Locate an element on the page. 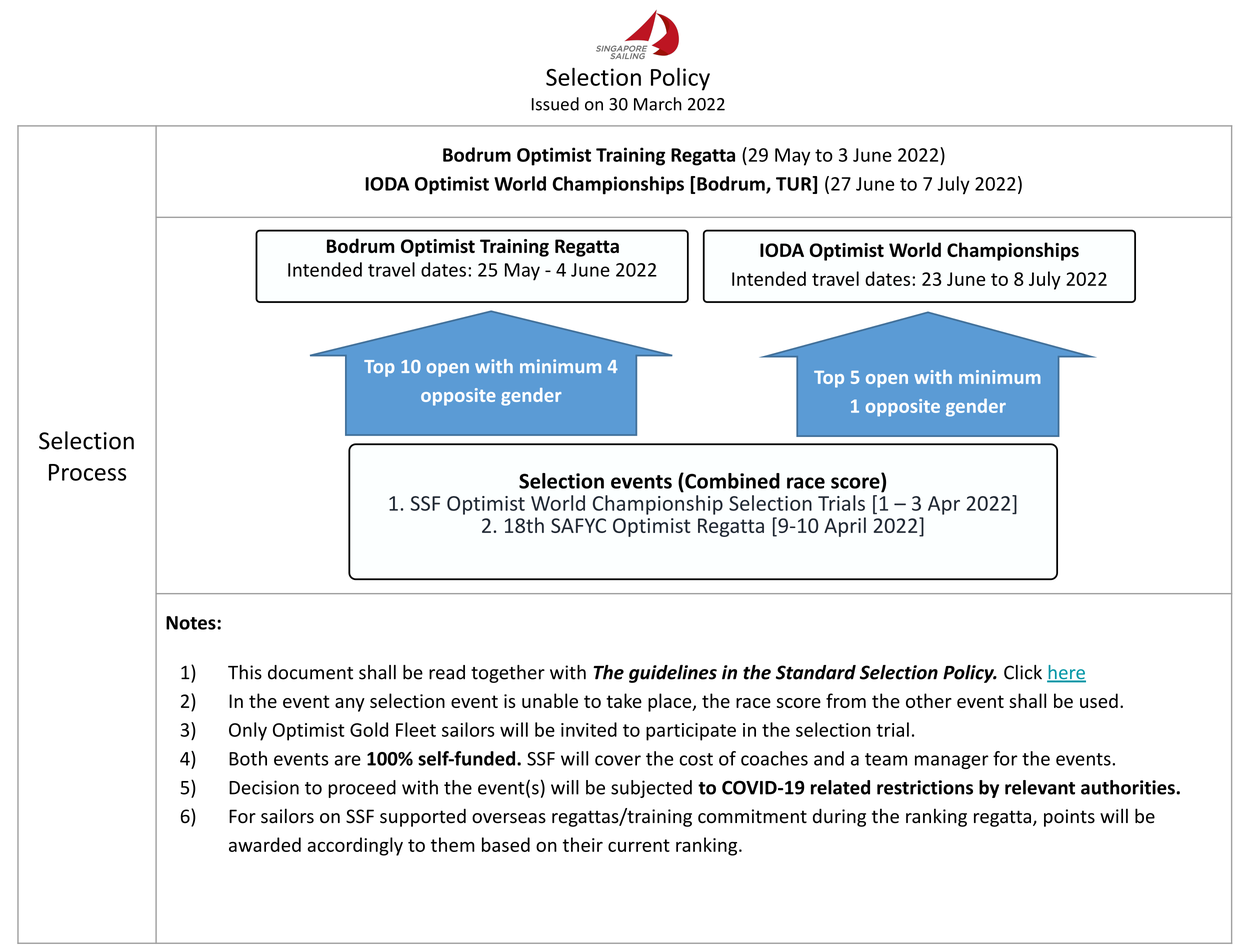 This image has height=952, width=1256. other is located at coordinates (929, 700).
